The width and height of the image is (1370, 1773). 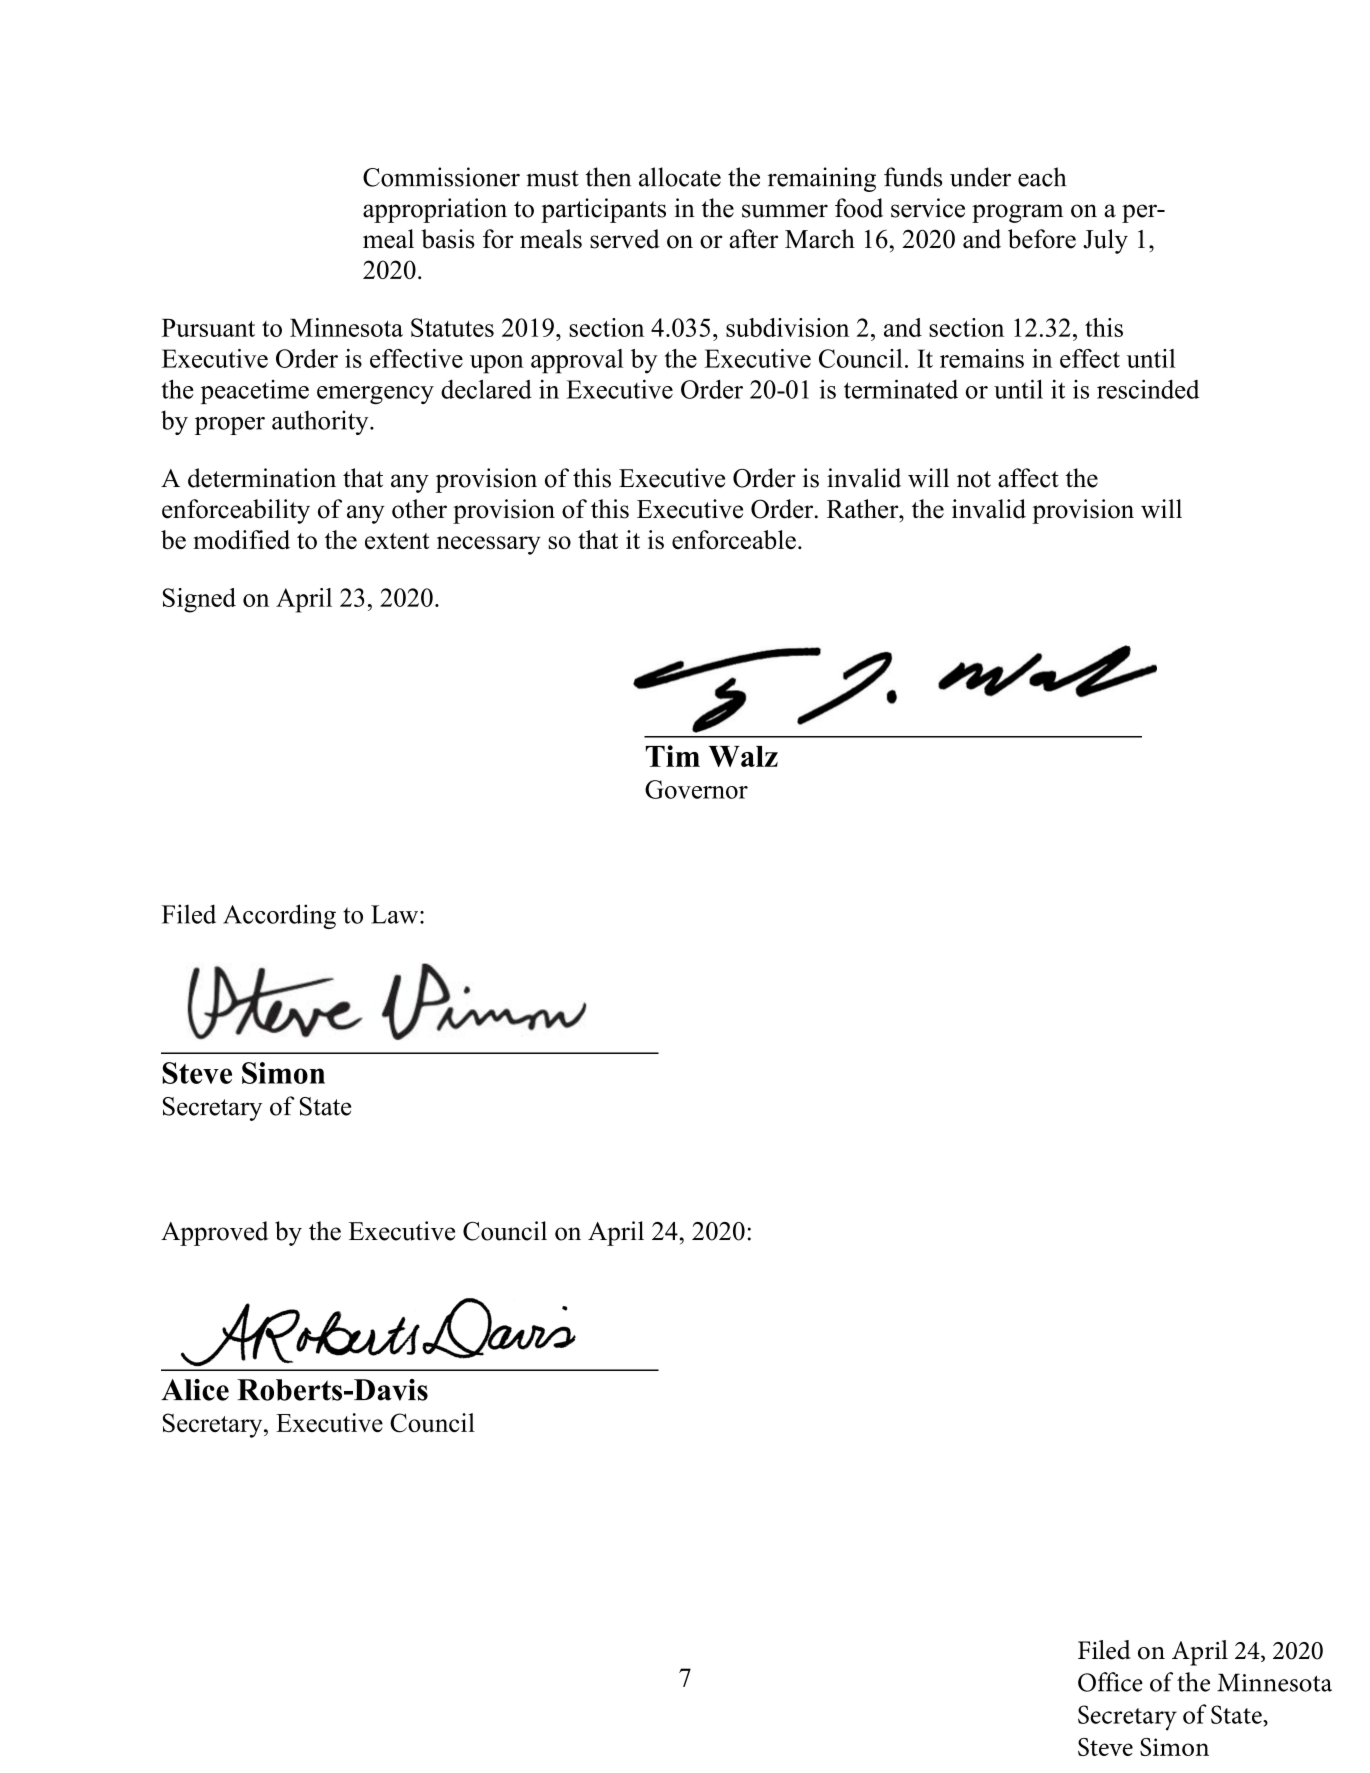 I want to click on Alice, so click(x=195, y=1390).
